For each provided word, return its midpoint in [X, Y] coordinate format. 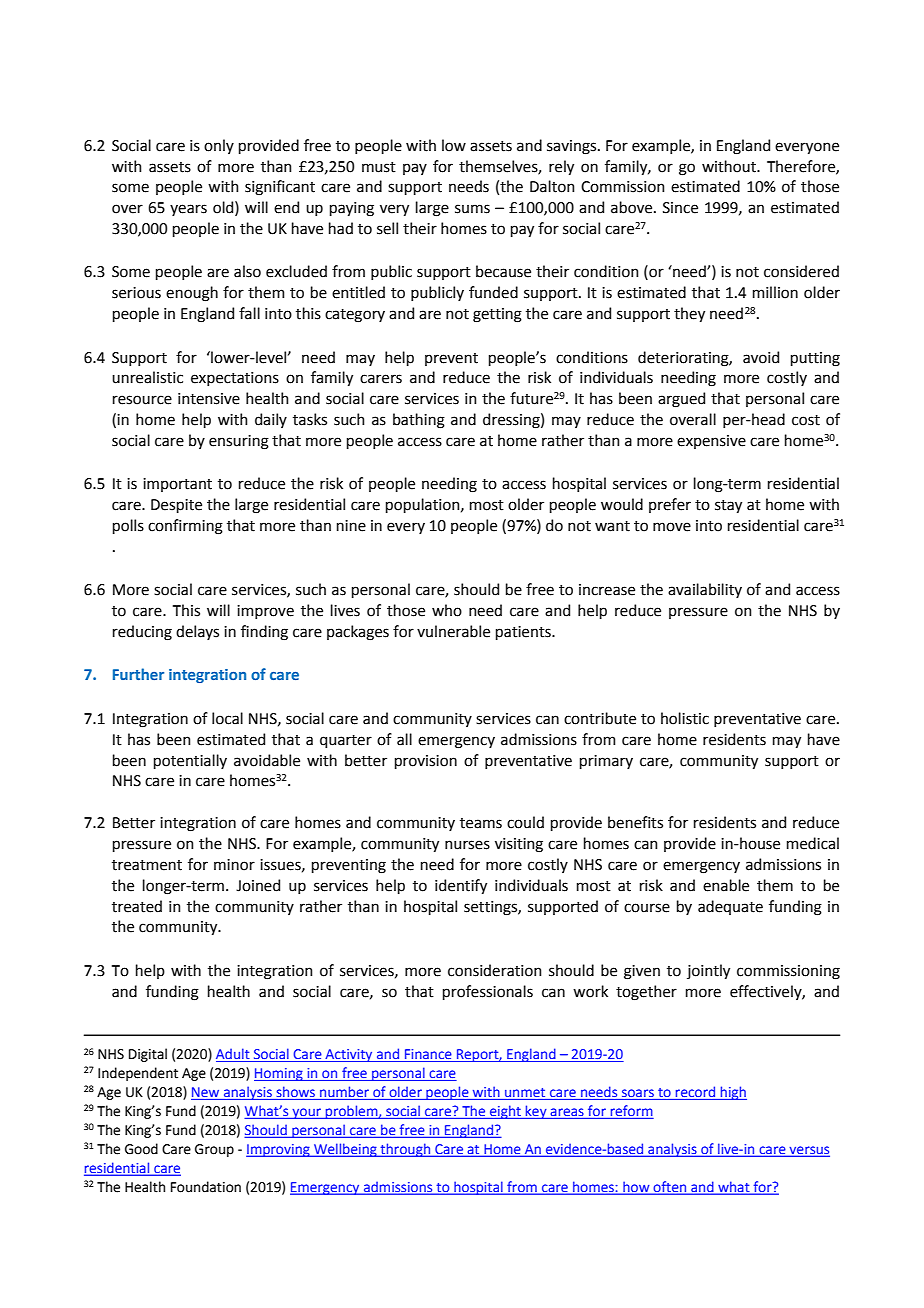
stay [728, 506]
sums [472, 209]
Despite [176, 506]
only [219, 146]
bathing [419, 421]
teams [481, 823]
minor [234, 865]
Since [680, 208]
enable [726, 885]
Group [214, 1150]
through [405, 1150]
